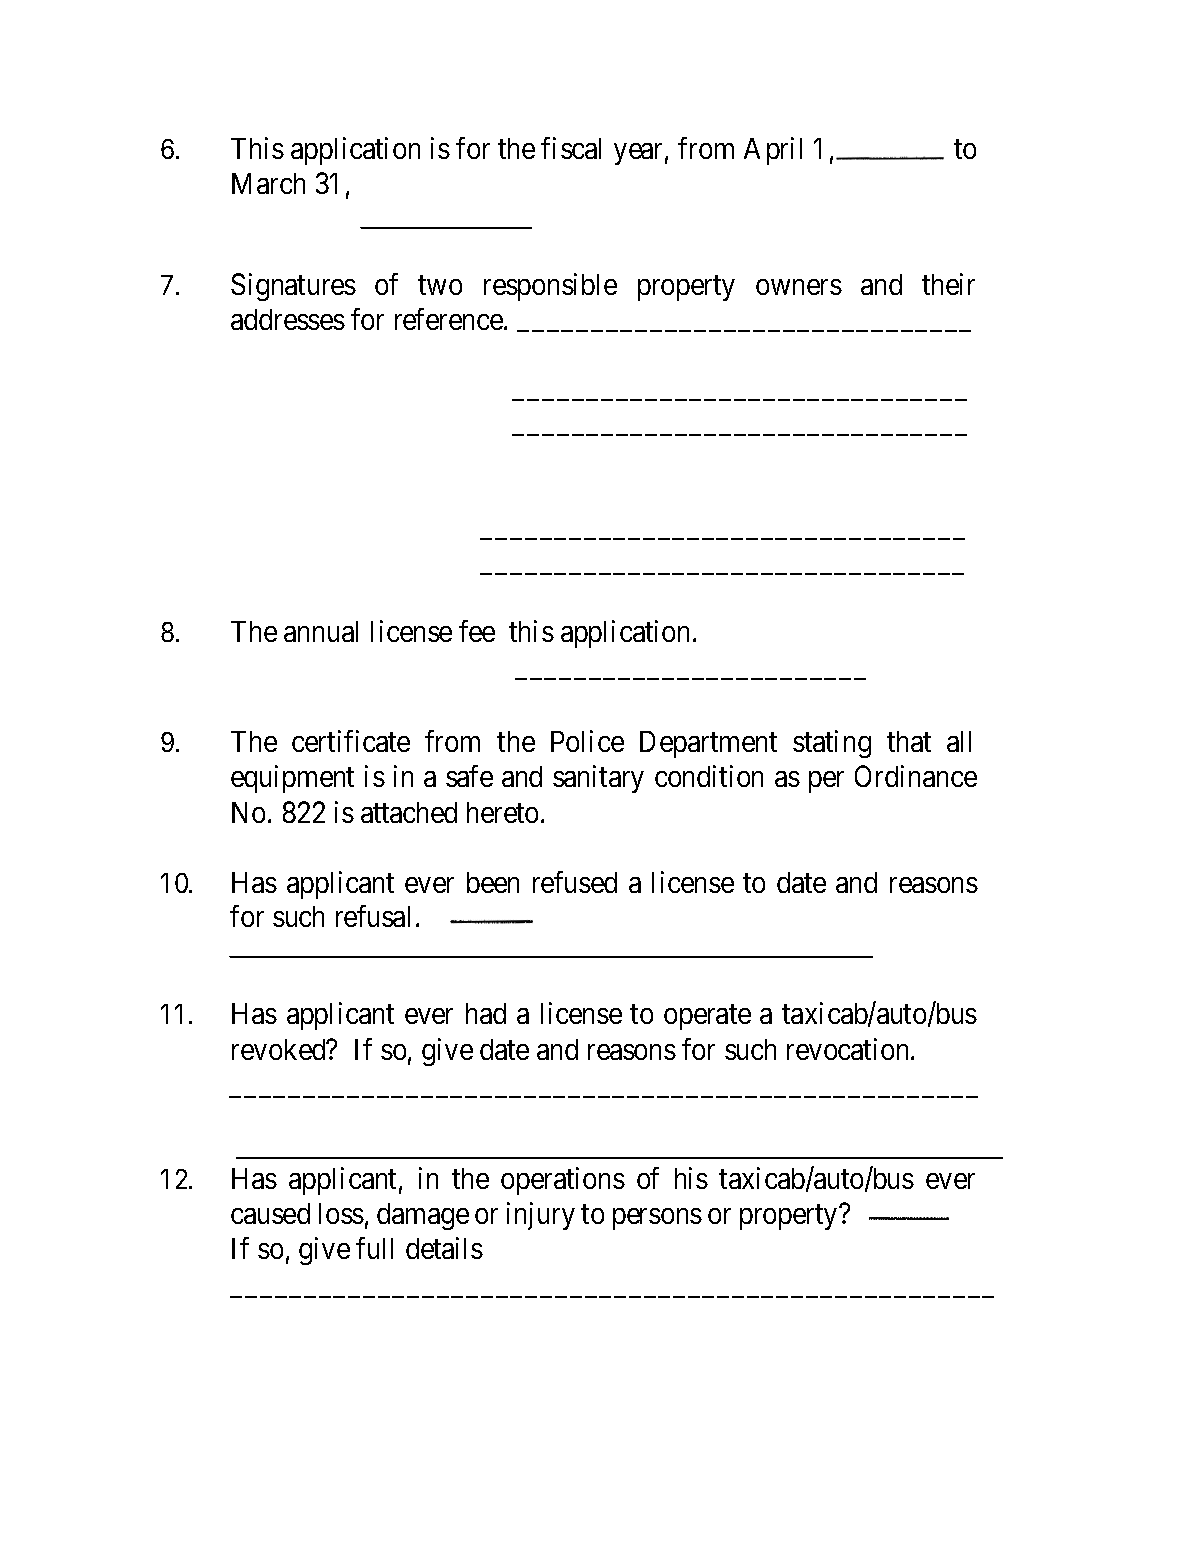  I want to click on loss, so click(341, 1213).
